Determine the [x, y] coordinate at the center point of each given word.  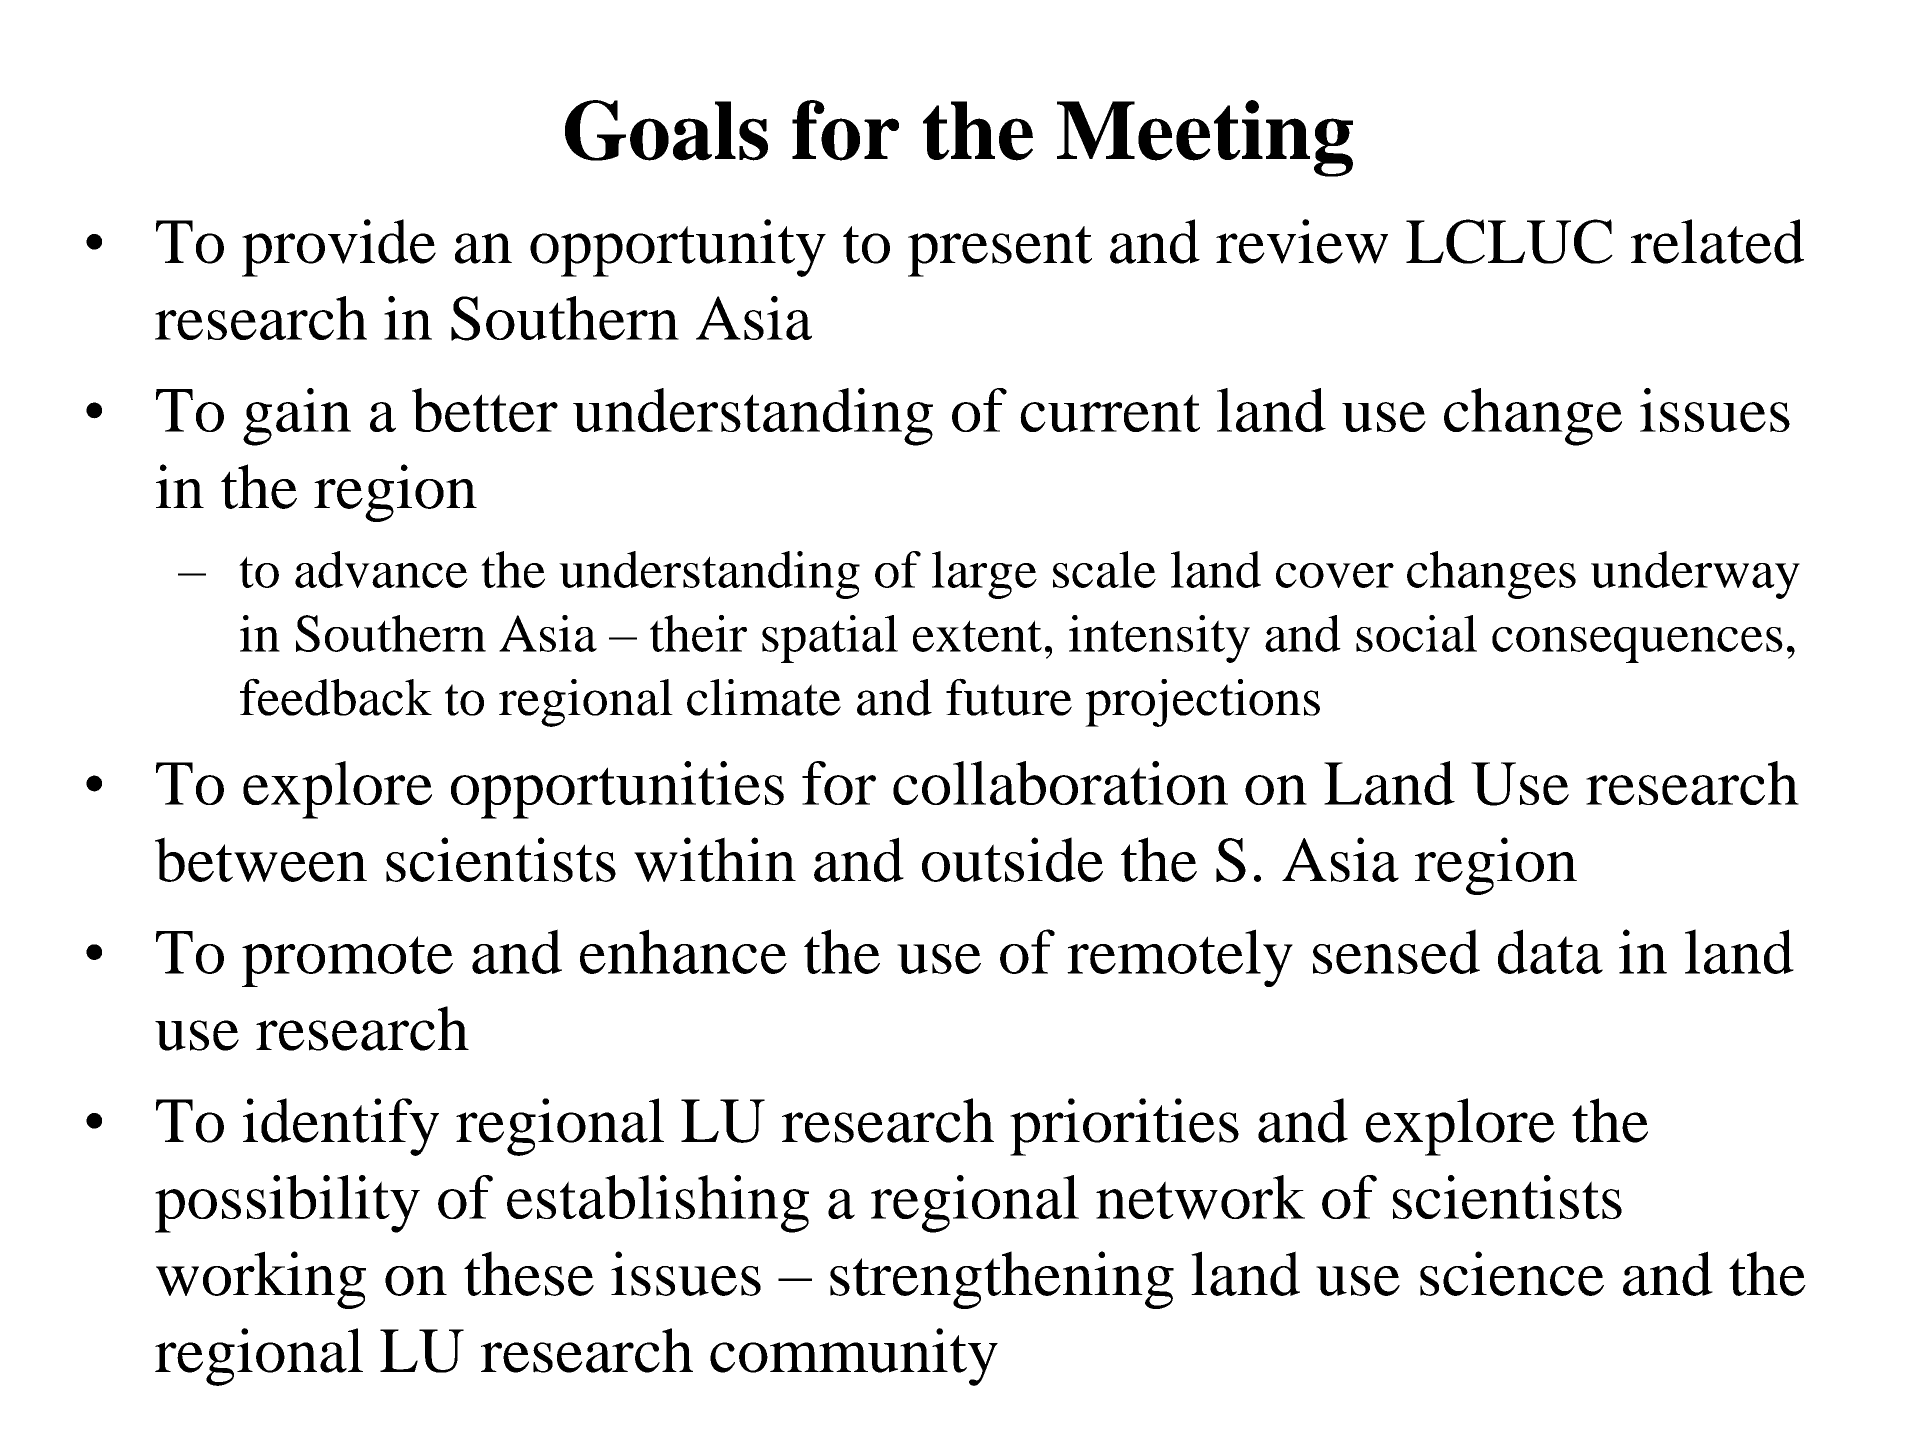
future [1009, 697]
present [1000, 251]
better [485, 410]
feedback [336, 697]
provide [339, 248]
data [1550, 951]
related [1717, 241]
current [1110, 413]
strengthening [1002, 1280]
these [529, 1273]
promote [347, 961]
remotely [1180, 958]
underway [1695, 575]
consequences [1637, 645]
